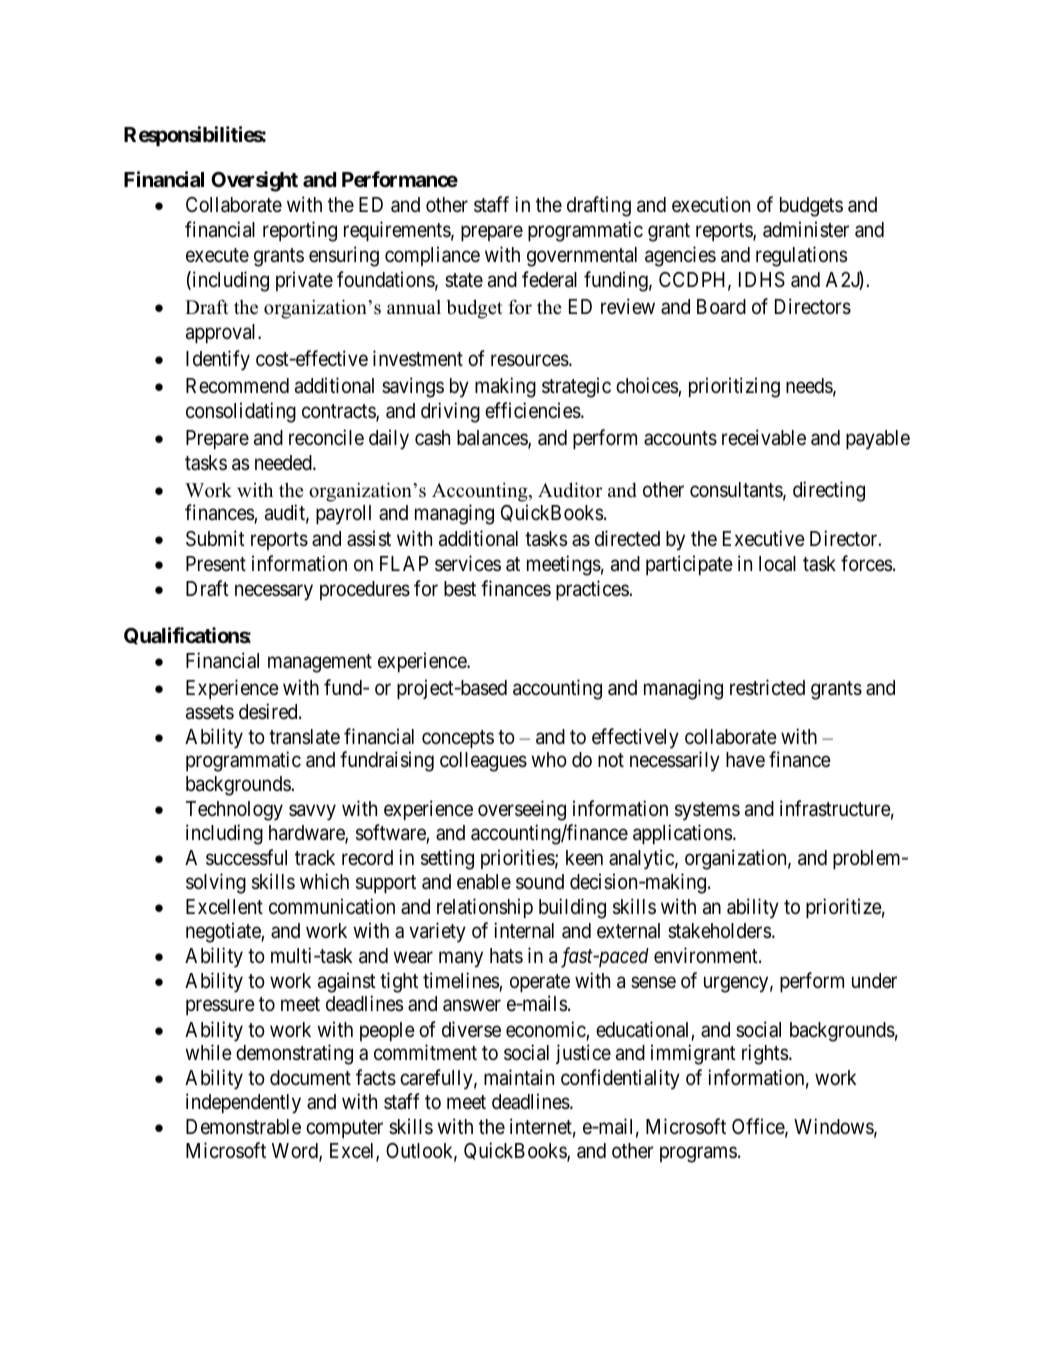 The width and height of the image is (1049, 1358). What do you see at coordinates (627, 538) in the image?
I see `directed` at bounding box center [627, 538].
